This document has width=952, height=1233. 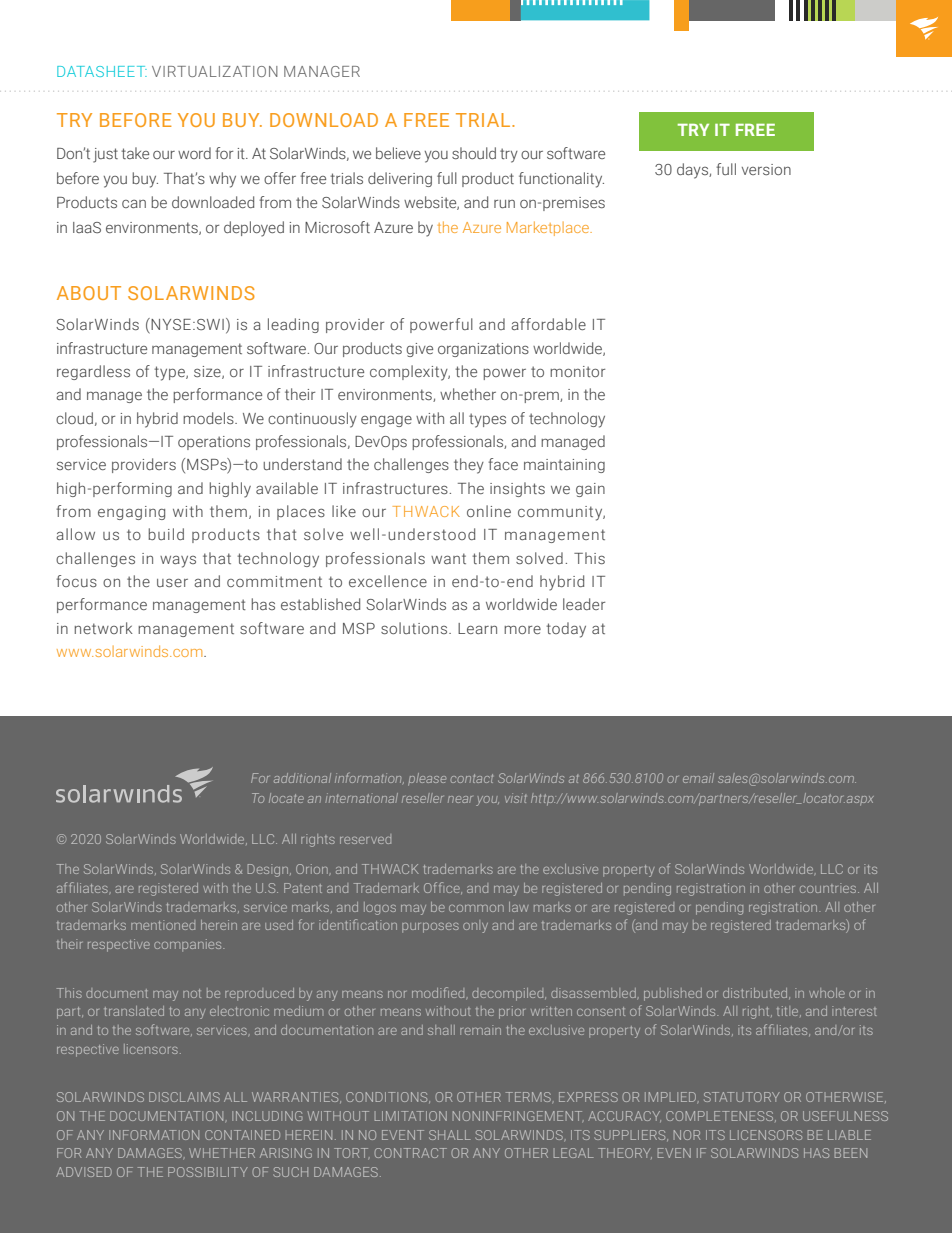 What do you see at coordinates (483, 350) in the document?
I see `organizations` at bounding box center [483, 350].
